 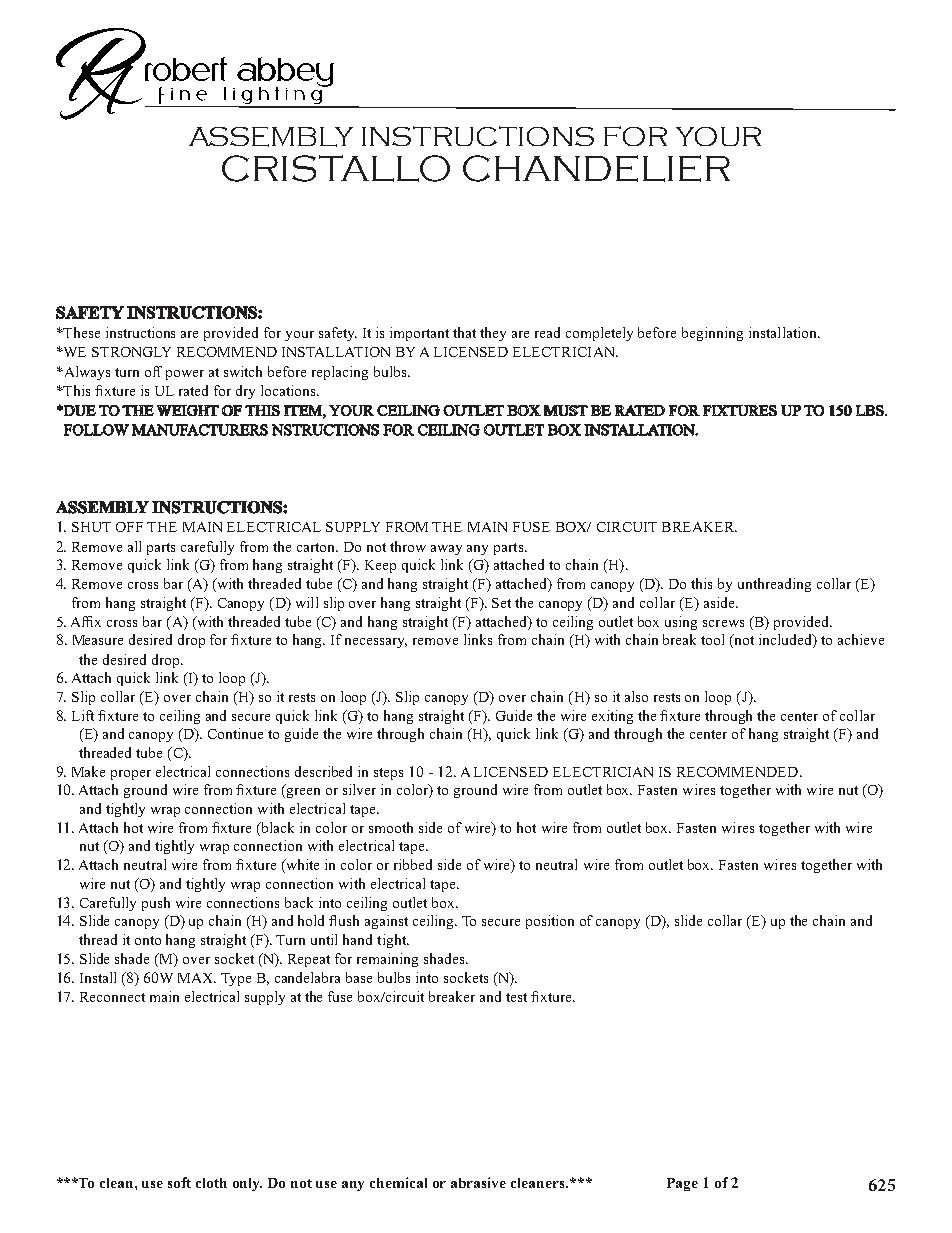 What do you see at coordinates (446, 550) in the screenshot?
I see `away` at bounding box center [446, 550].
